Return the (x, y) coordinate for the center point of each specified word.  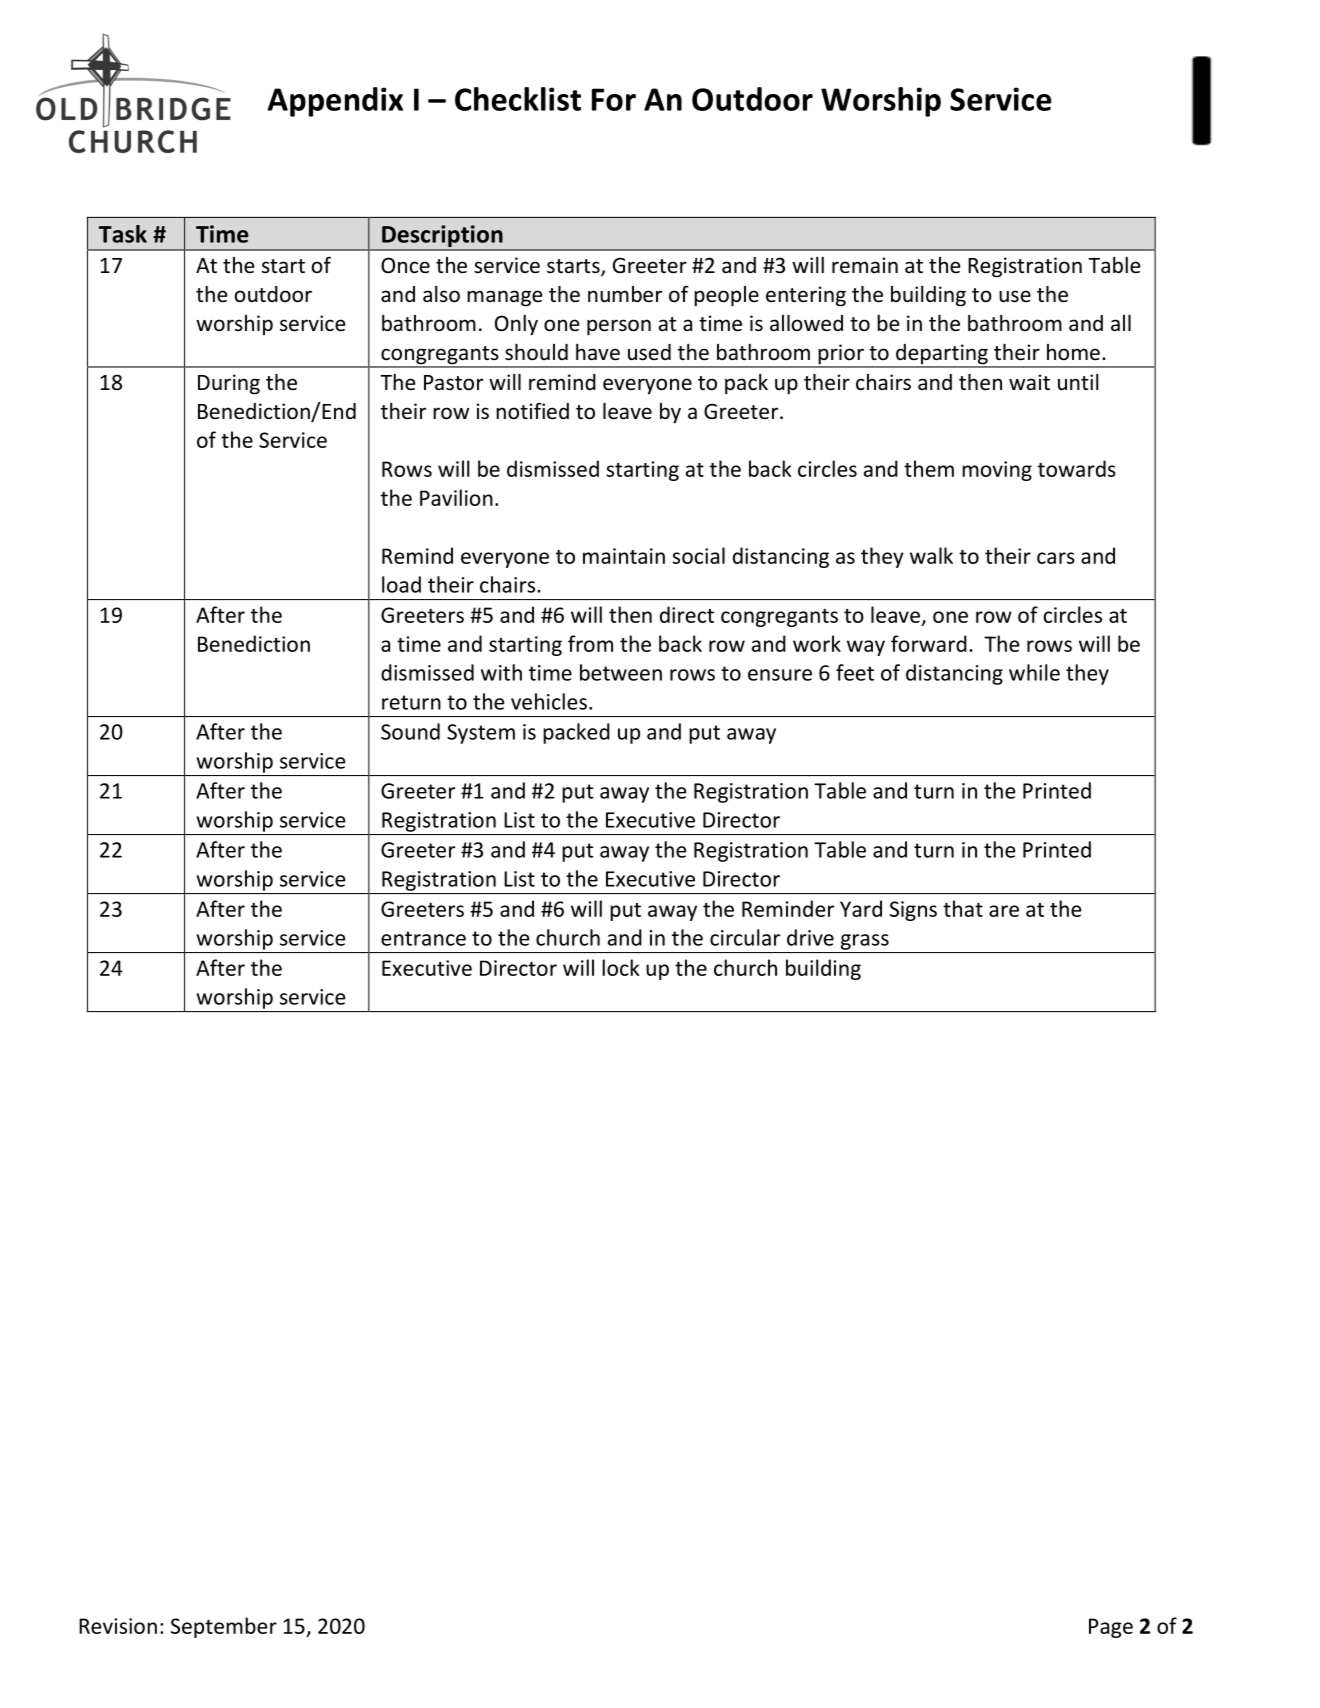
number (625, 294)
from (590, 643)
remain (865, 265)
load (401, 584)
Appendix (335, 102)
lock (621, 967)
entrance (423, 938)
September (224, 1627)
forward (929, 643)
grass (865, 942)
